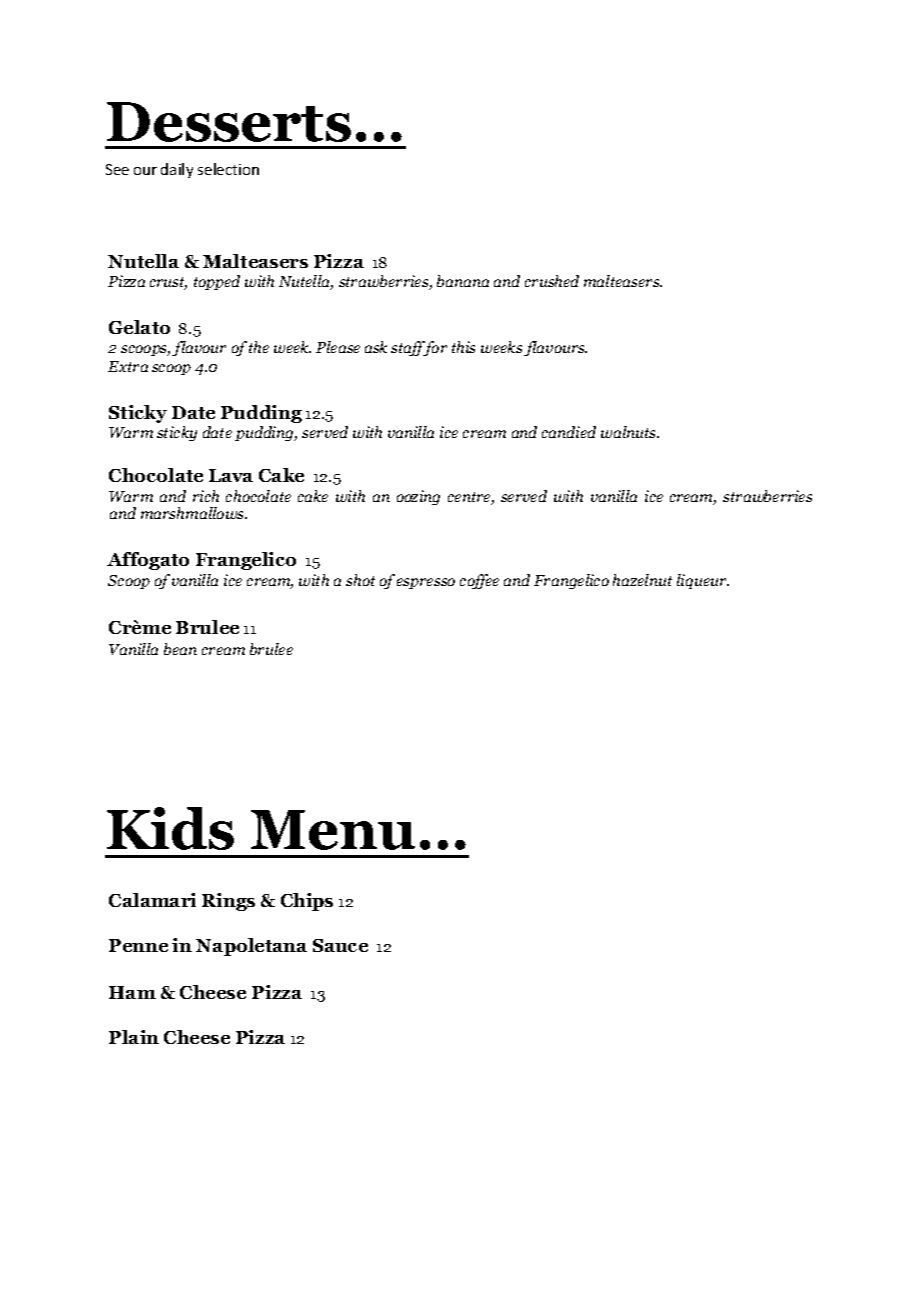 This page has height=1308, width=924. What do you see at coordinates (426, 583) in the page?
I see `espresso` at bounding box center [426, 583].
